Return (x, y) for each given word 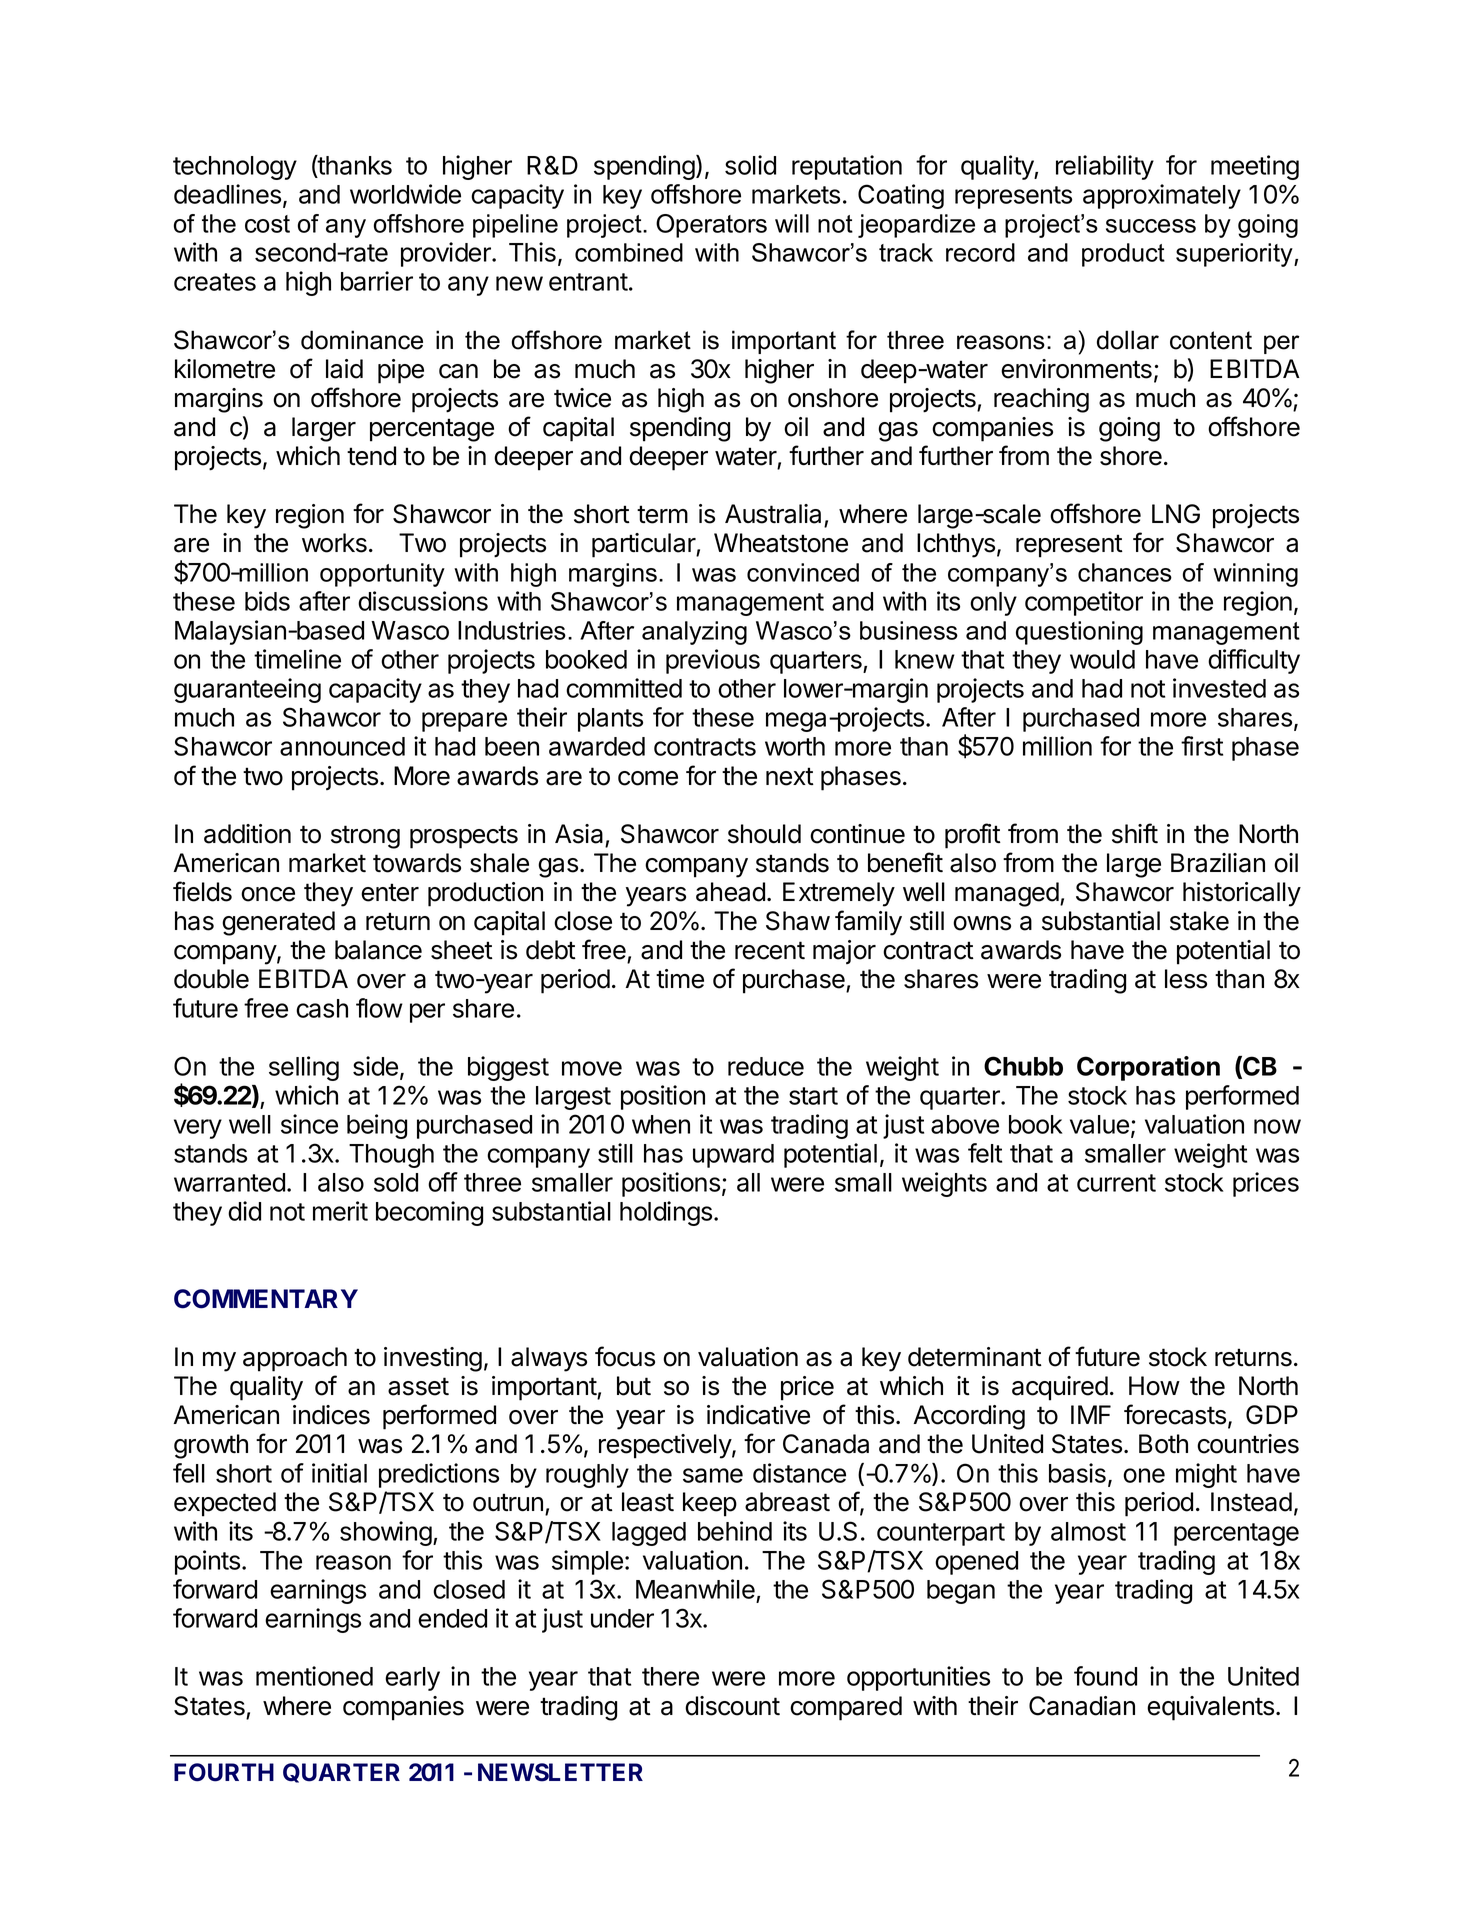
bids (267, 601)
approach (295, 1359)
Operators (711, 226)
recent (770, 950)
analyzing (694, 633)
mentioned (314, 1676)
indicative (758, 1415)
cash (322, 1008)
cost (267, 224)
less (1186, 979)
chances (1125, 572)
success (1151, 226)
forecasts (1175, 1414)
